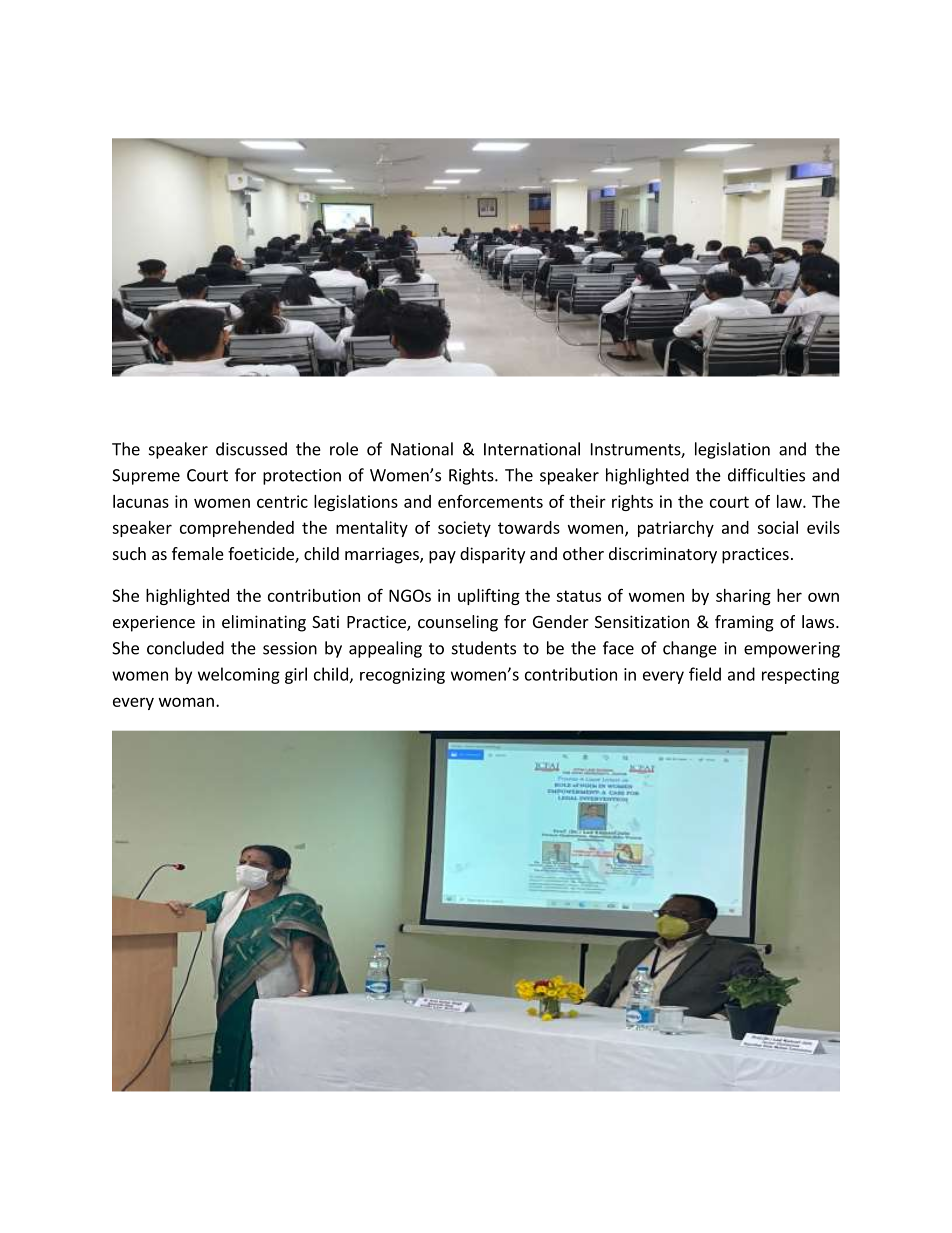  What do you see at coordinates (264, 623) in the image?
I see `eliminating` at bounding box center [264, 623].
